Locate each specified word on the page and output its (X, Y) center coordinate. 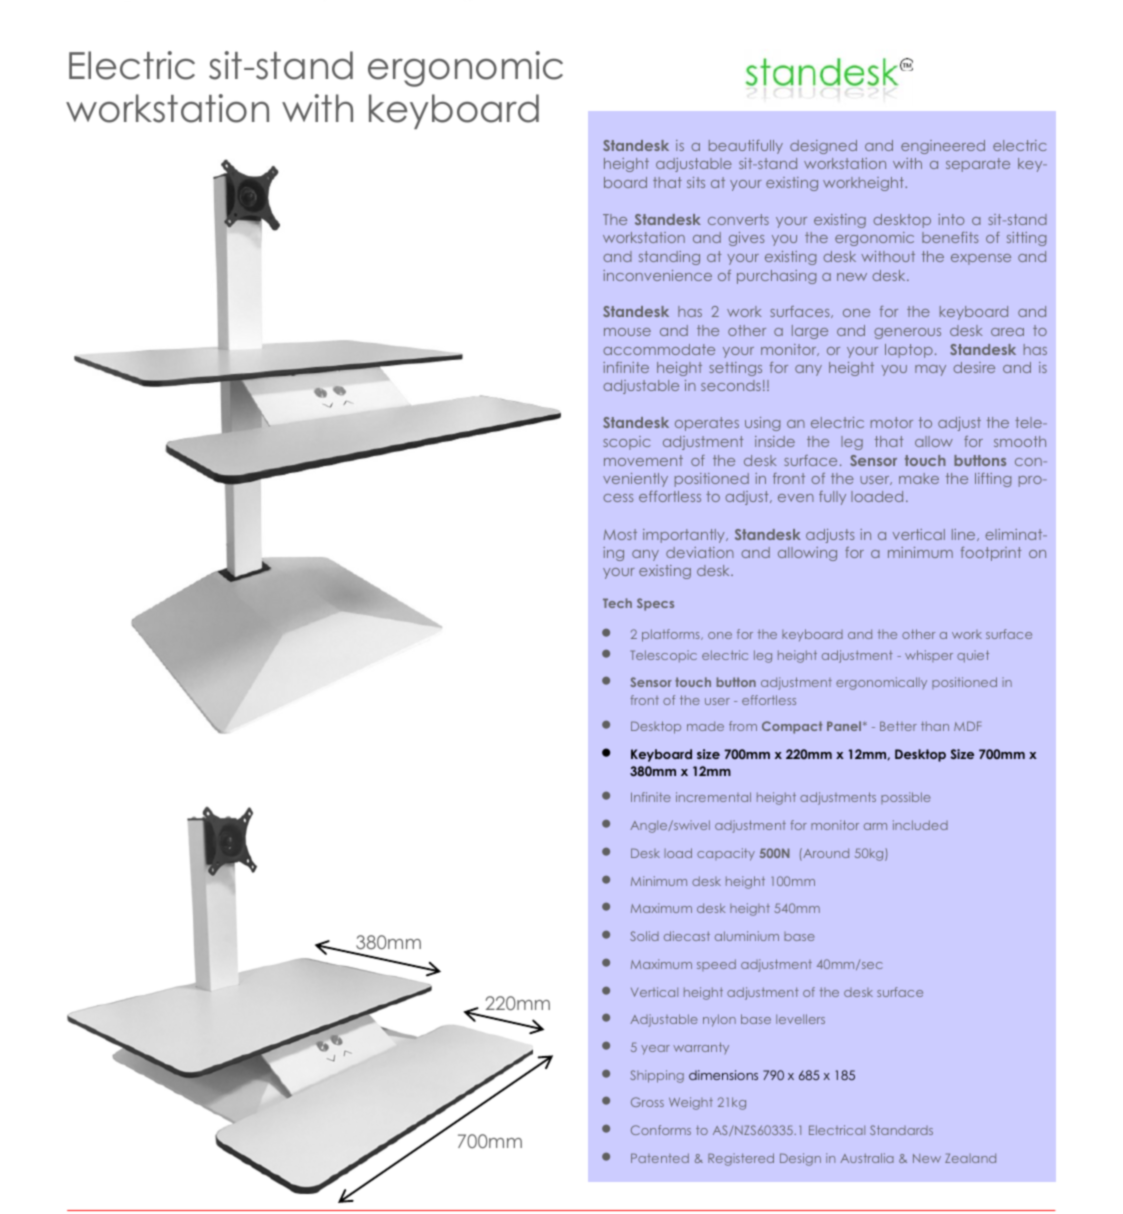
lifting (993, 480)
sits (696, 182)
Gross (647, 1102)
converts (738, 219)
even (796, 498)
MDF (967, 726)
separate (978, 165)
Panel (845, 726)
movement (643, 460)
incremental (713, 797)
